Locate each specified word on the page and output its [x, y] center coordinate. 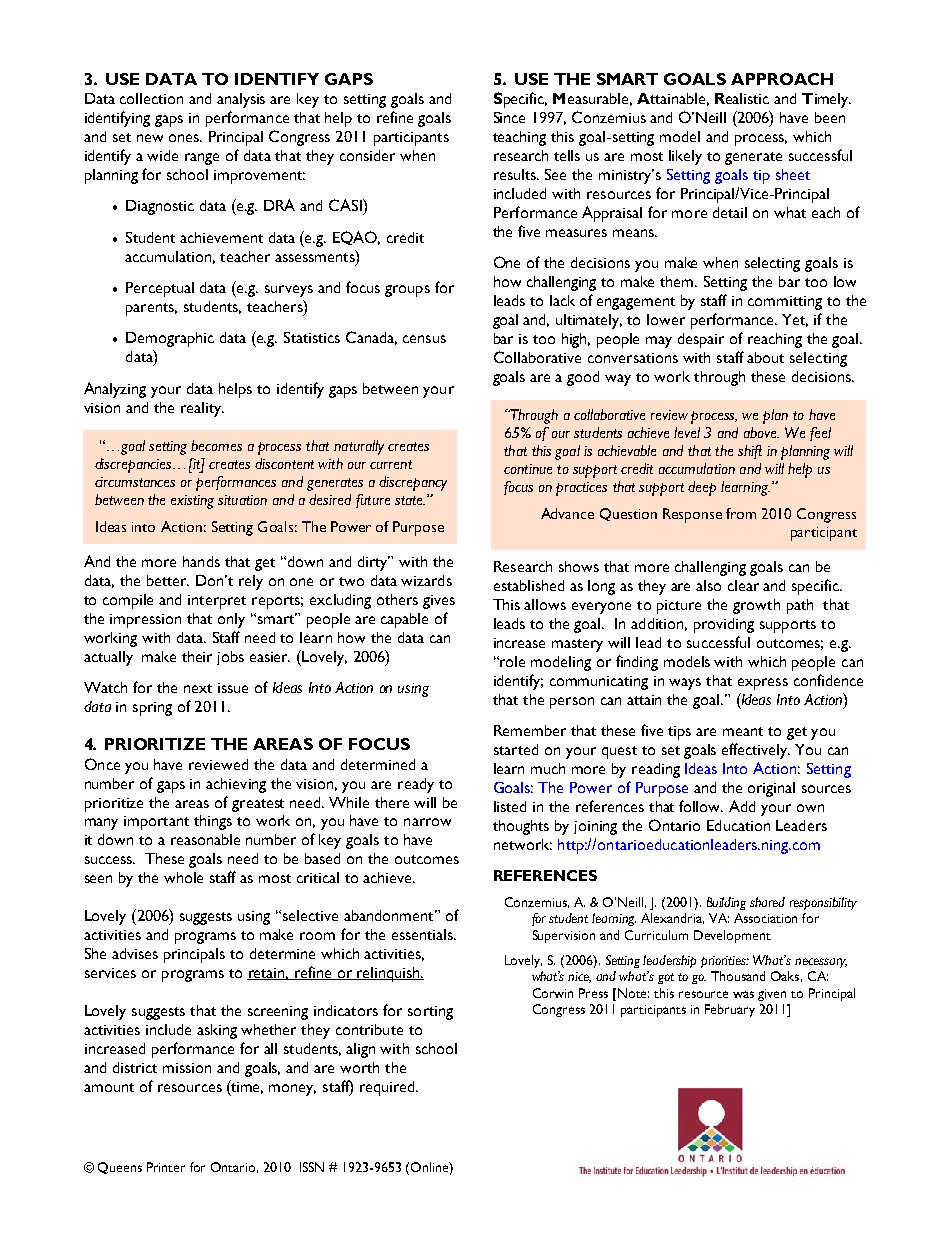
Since [509, 117]
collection [151, 98]
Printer [166, 1167]
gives [439, 602]
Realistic [742, 98]
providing [724, 625]
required [388, 1088]
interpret [217, 602]
